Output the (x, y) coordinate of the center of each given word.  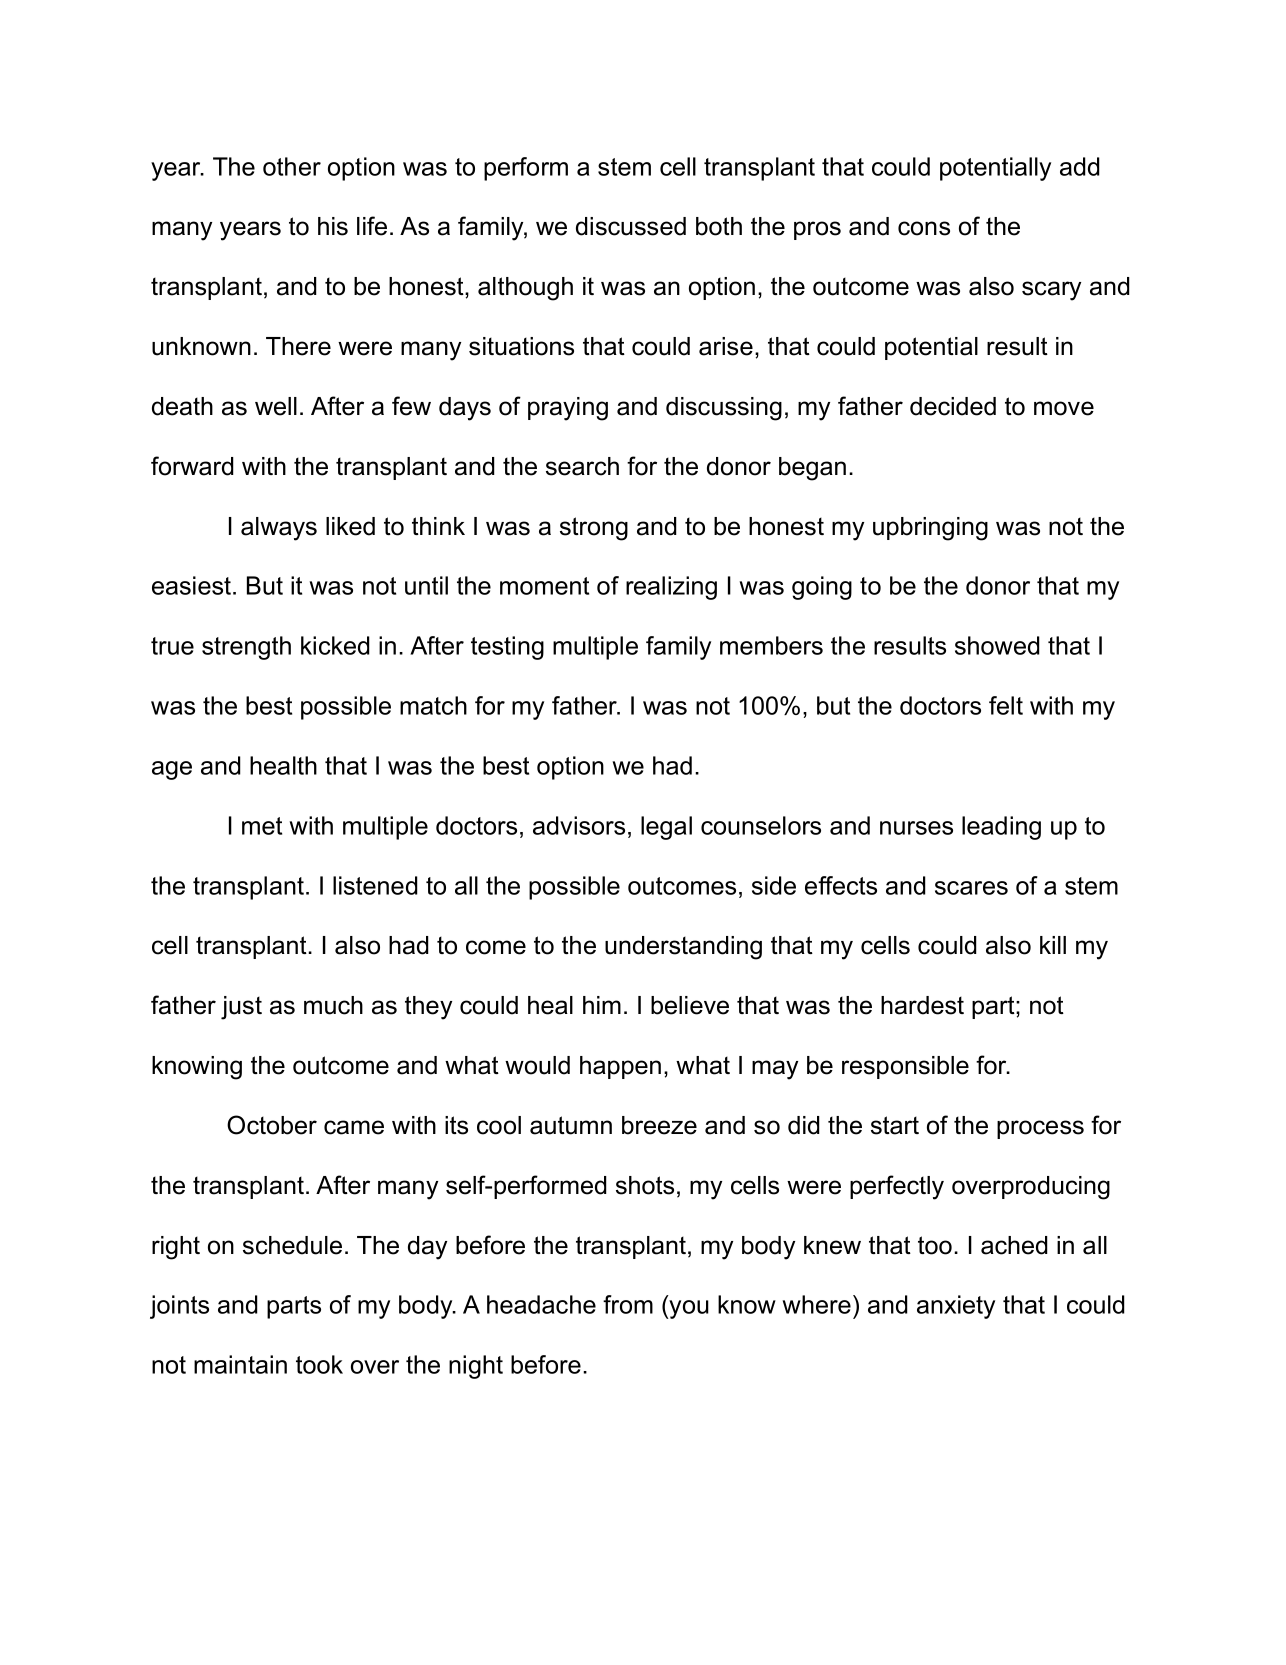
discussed (631, 226)
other (292, 166)
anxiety (956, 1307)
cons (924, 228)
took (319, 1364)
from (628, 1304)
